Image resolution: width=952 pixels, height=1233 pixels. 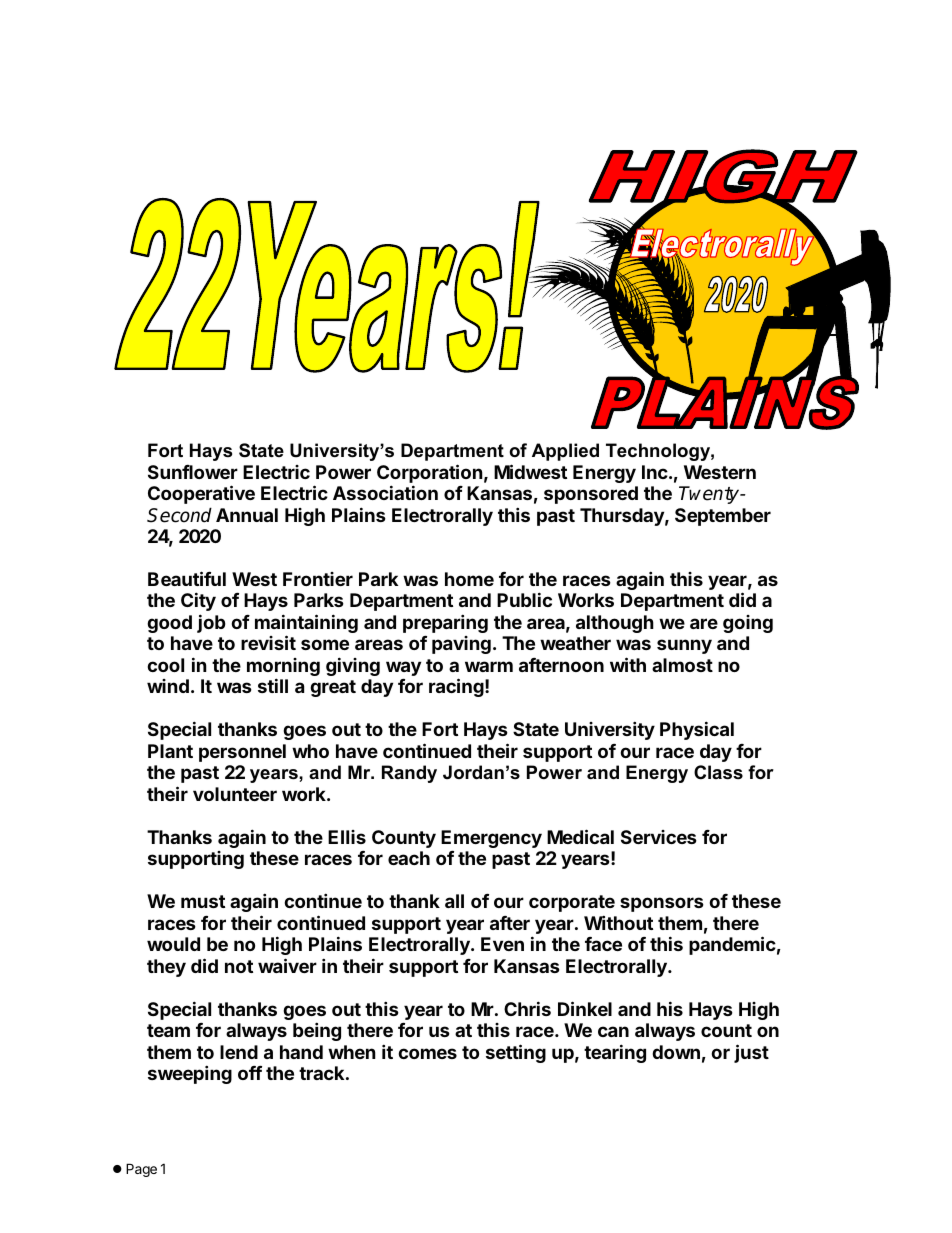 What do you see at coordinates (662, 904) in the screenshot?
I see `sponsors` at bounding box center [662, 904].
